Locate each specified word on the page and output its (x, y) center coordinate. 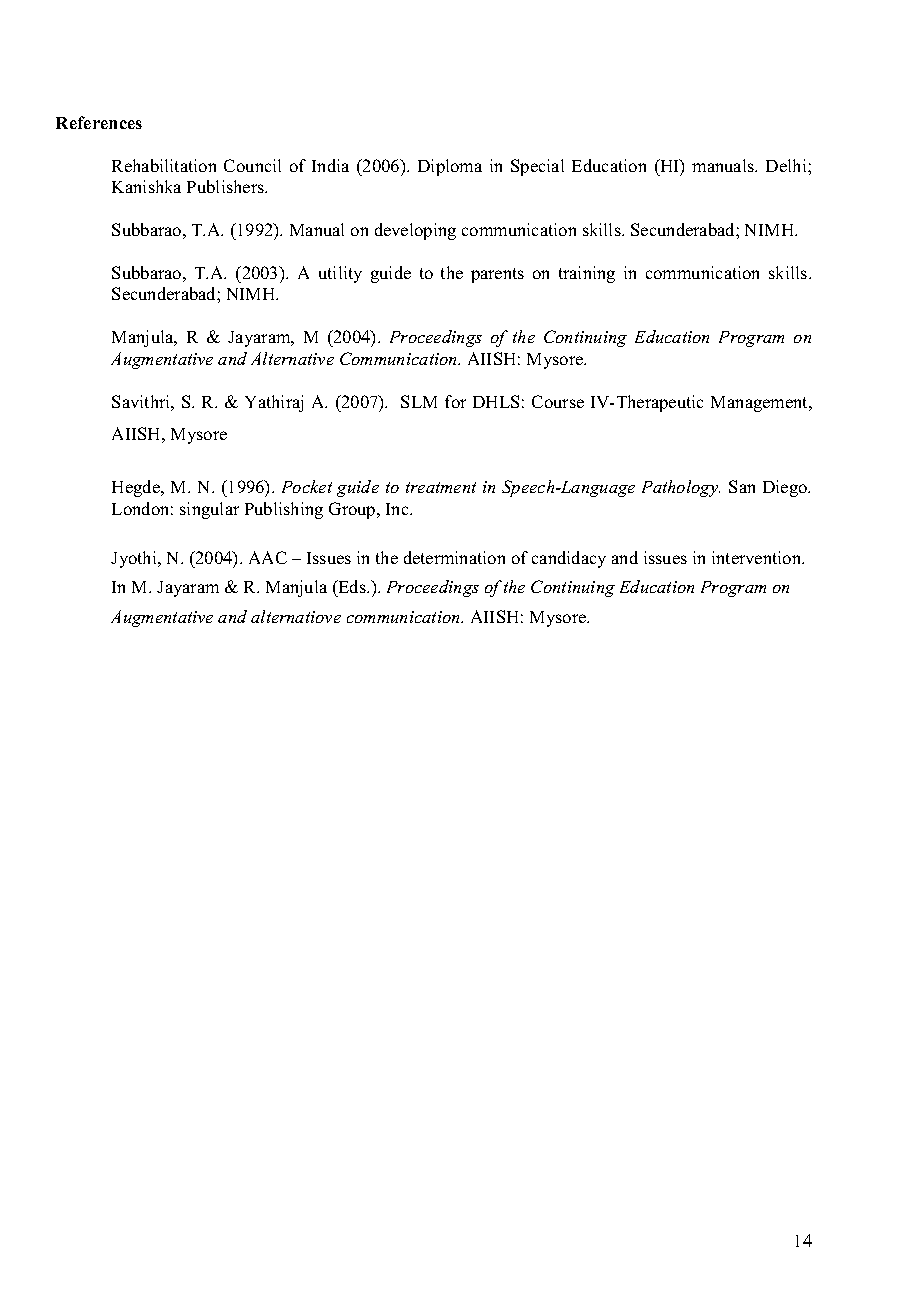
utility (340, 274)
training (587, 274)
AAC (268, 557)
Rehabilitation (164, 165)
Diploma (450, 167)
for (455, 401)
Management (761, 404)
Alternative (292, 358)
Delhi (787, 165)
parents (497, 275)
